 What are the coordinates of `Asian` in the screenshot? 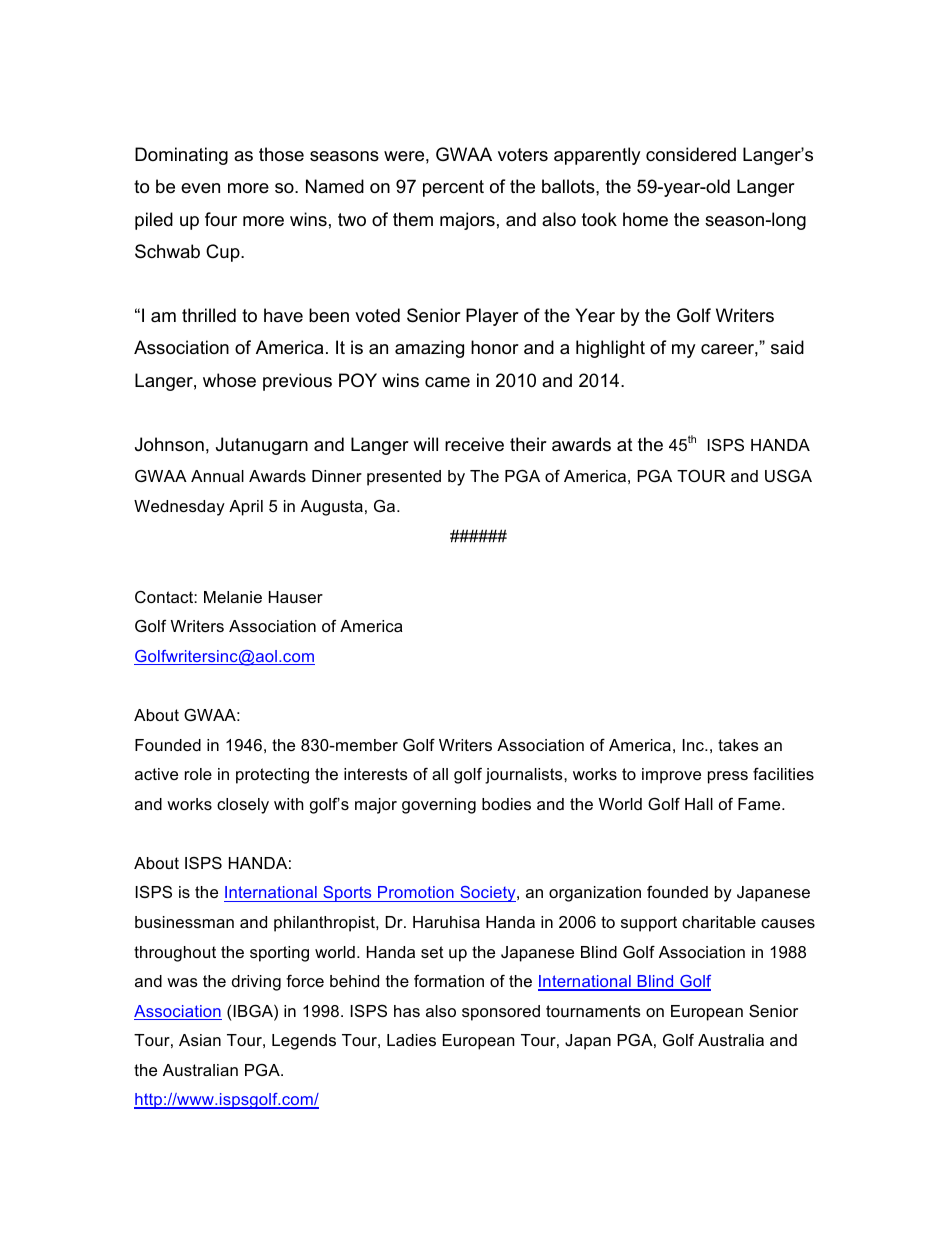 It's located at (200, 1040).
